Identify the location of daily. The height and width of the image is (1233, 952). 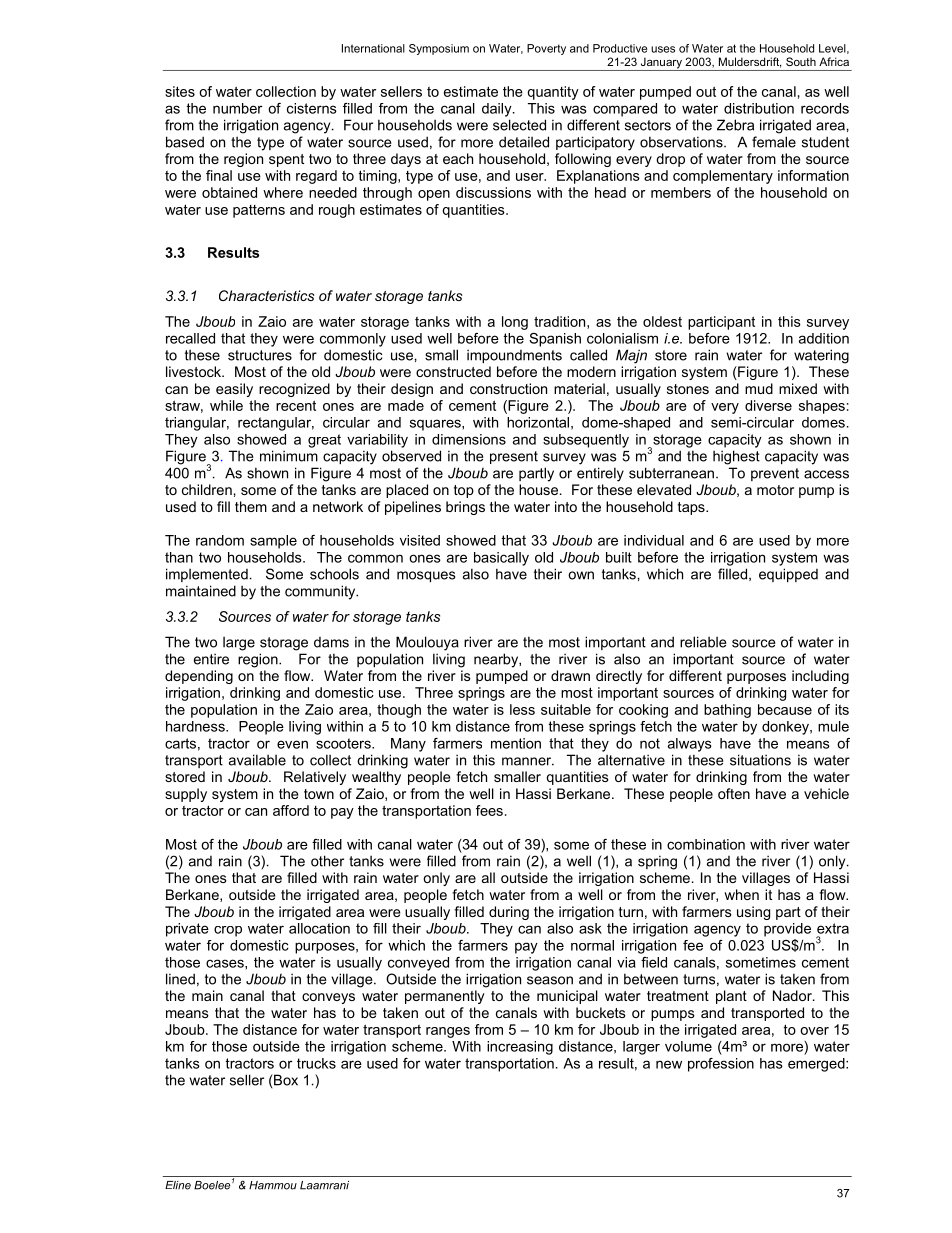
(498, 110).
